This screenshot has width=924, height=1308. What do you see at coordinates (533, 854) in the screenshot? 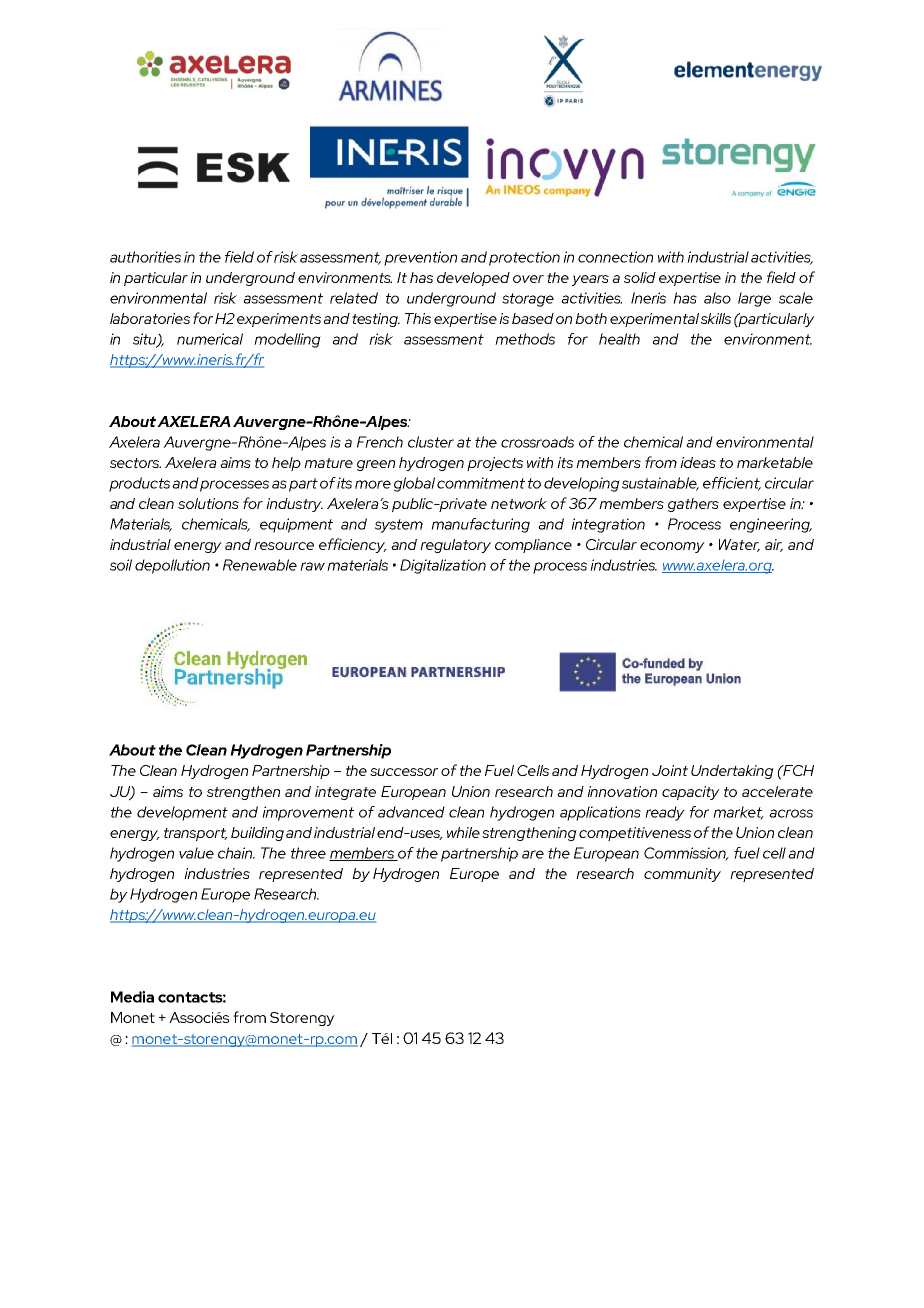
I see `are` at bounding box center [533, 854].
